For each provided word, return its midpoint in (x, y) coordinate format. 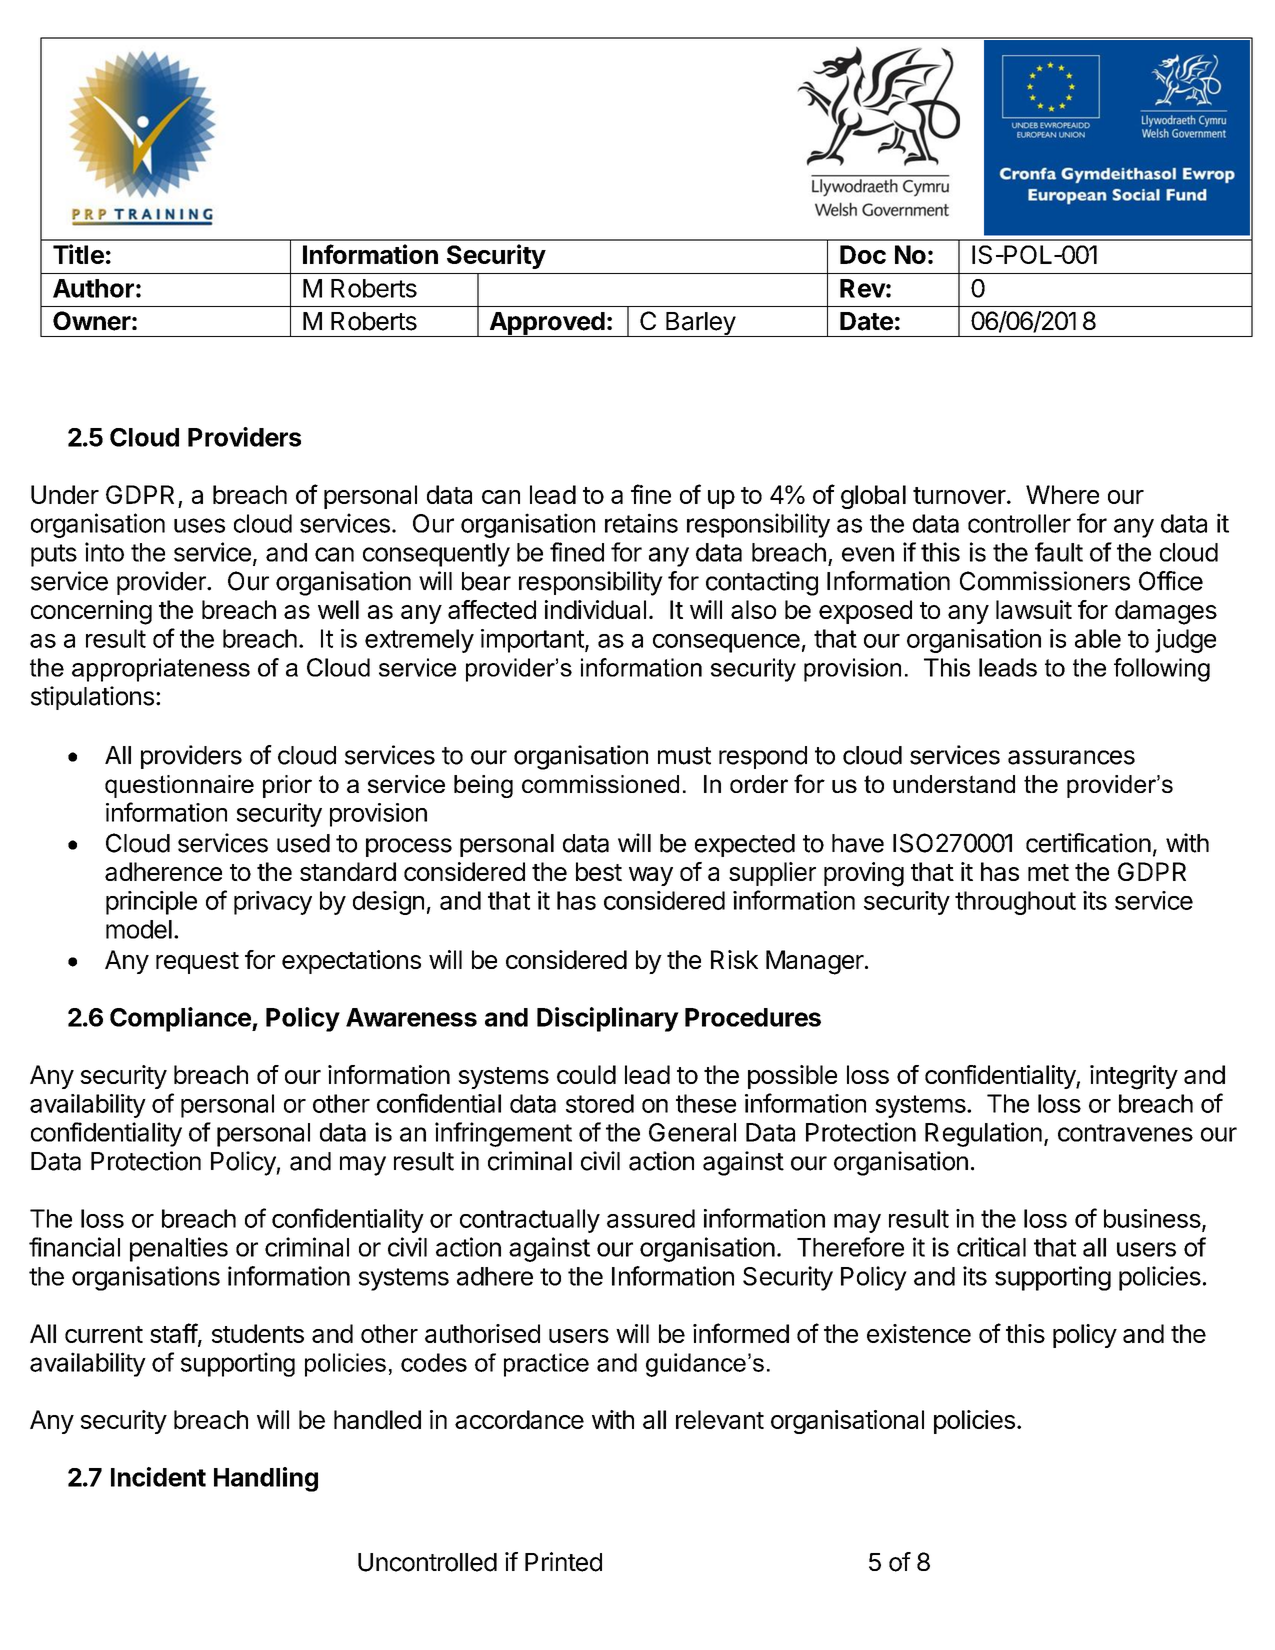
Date (866, 321)
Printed (563, 1562)
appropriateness (161, 670)
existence (919, 1333)
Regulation (983, 1134)
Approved (547, 324)
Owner (92, 321)
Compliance (181, 1019)
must (684, 756)
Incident (158, 1477)
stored (600, 1103)
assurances (1071, 757)
